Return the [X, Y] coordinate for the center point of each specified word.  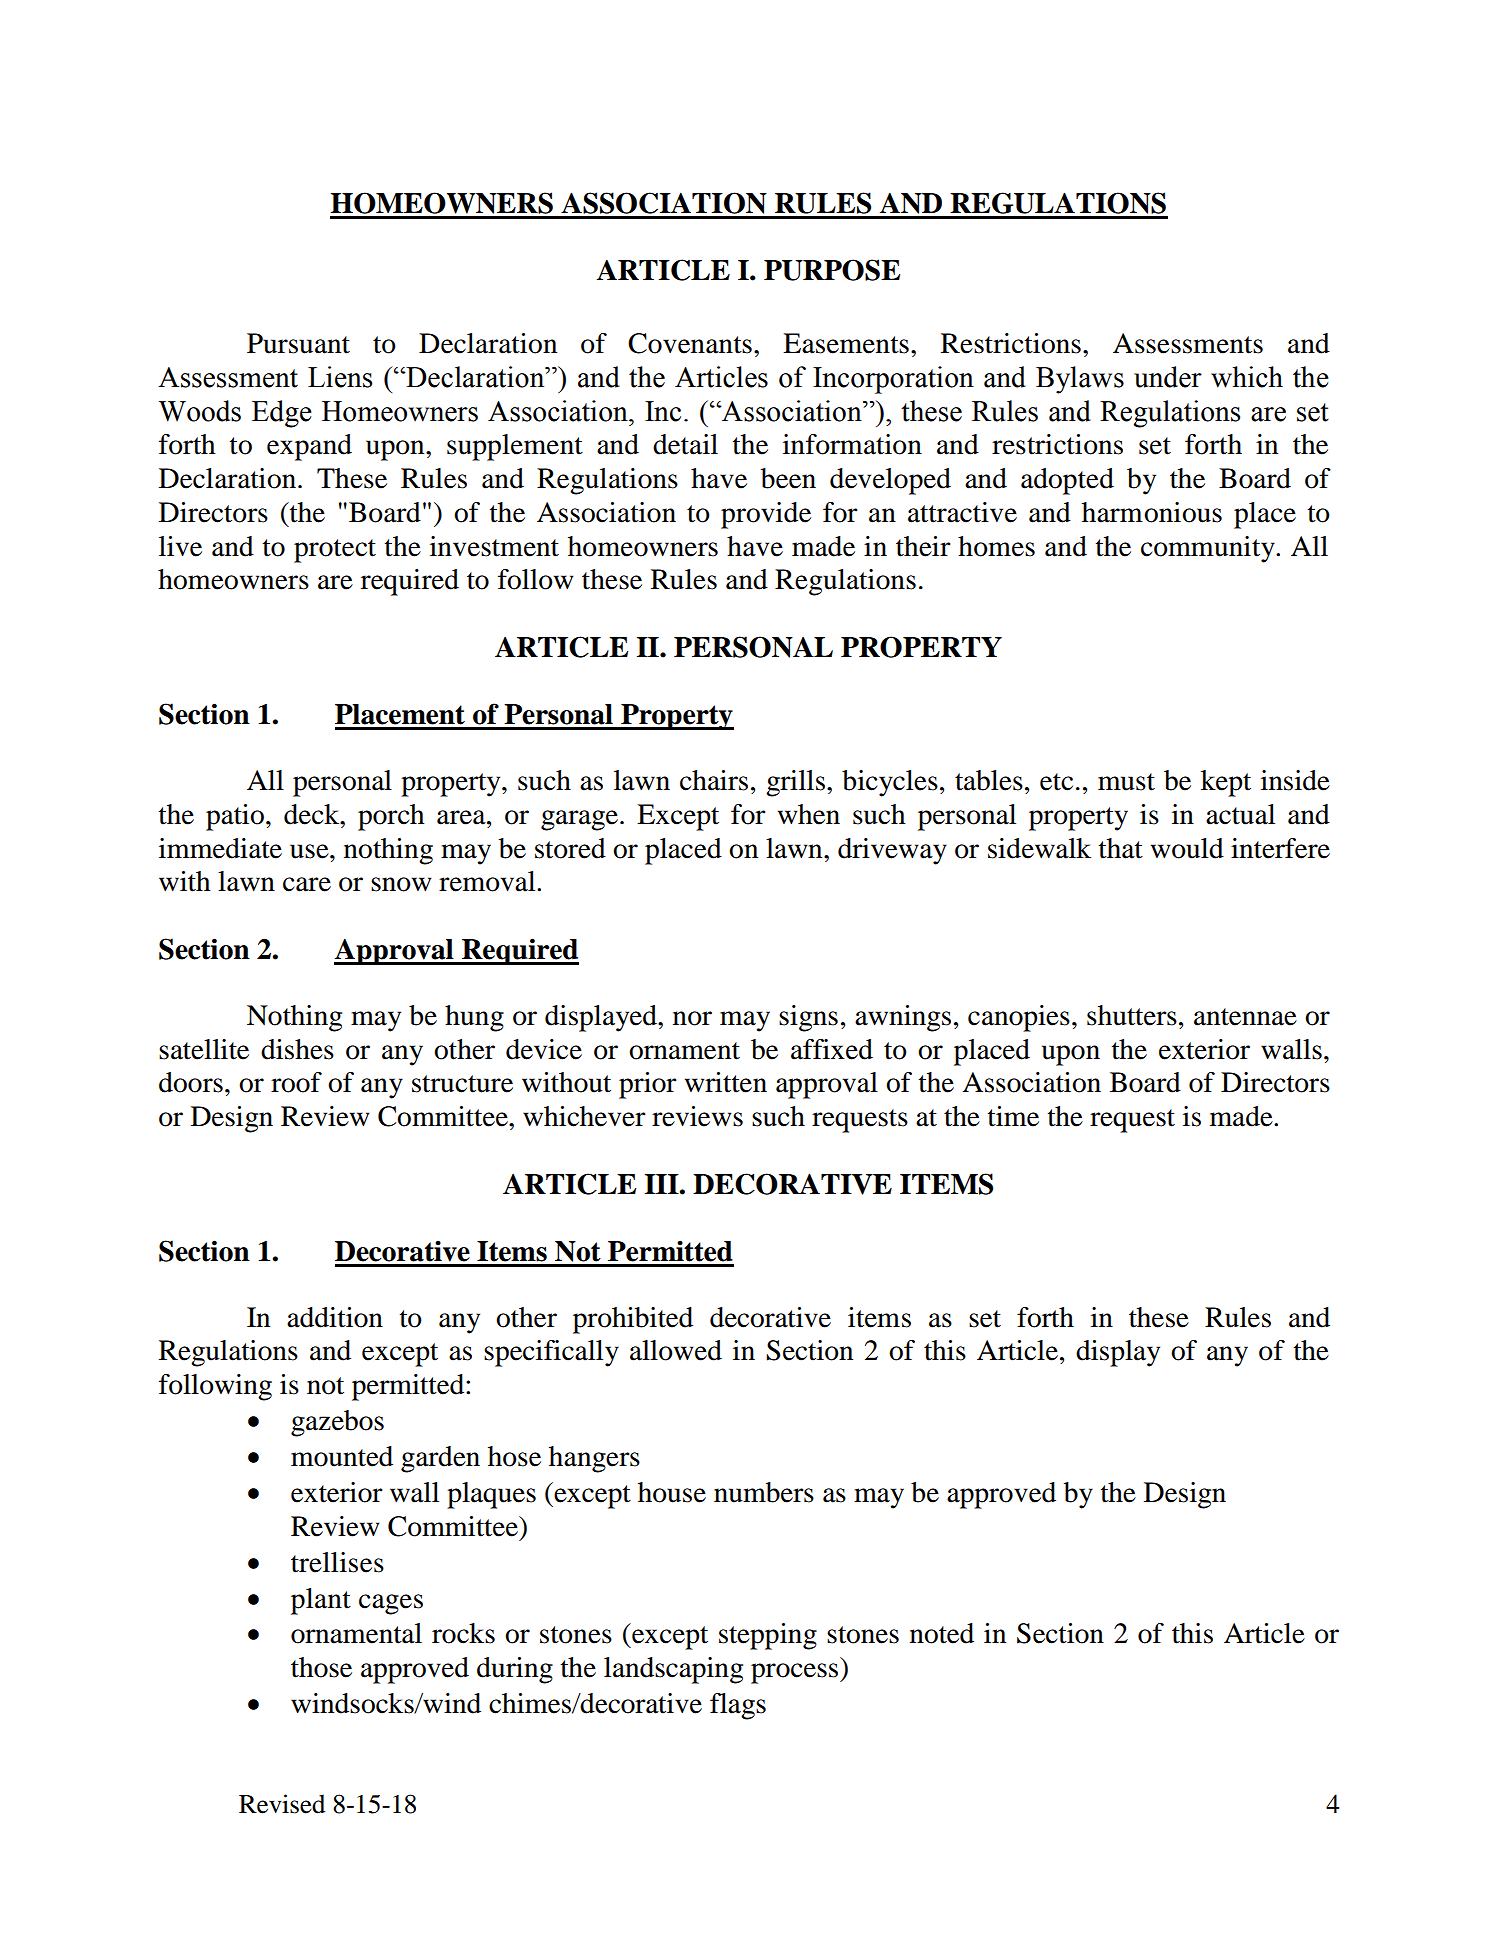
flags [738, 1706]
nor [692, 1018]
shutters [1132, 1015]
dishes [297, 1049]
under [1168, 377]
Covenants [690, 343]
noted [942, 1633]
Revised [282, 1804]
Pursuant [298, 343]
